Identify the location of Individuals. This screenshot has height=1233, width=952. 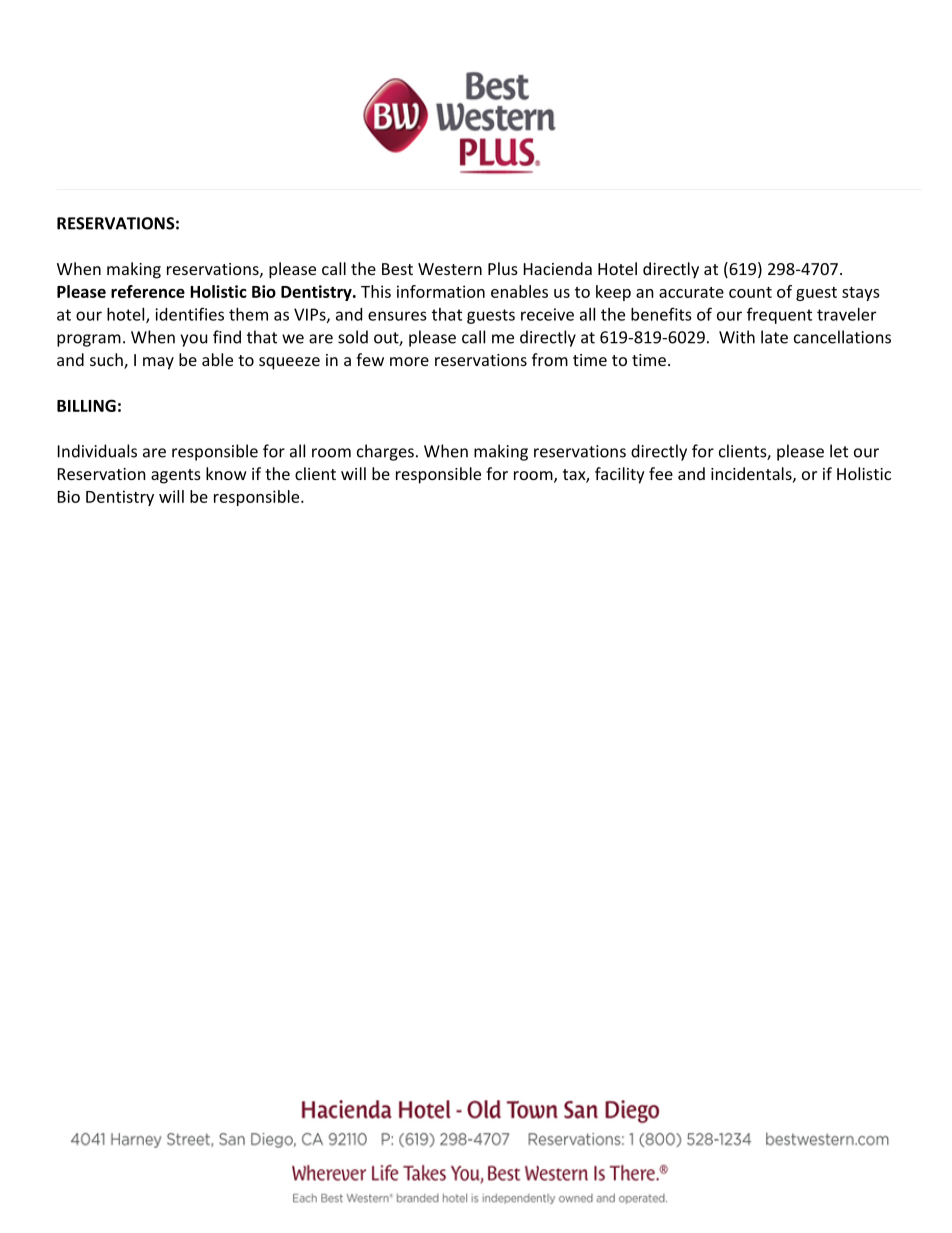
(97, 451).
